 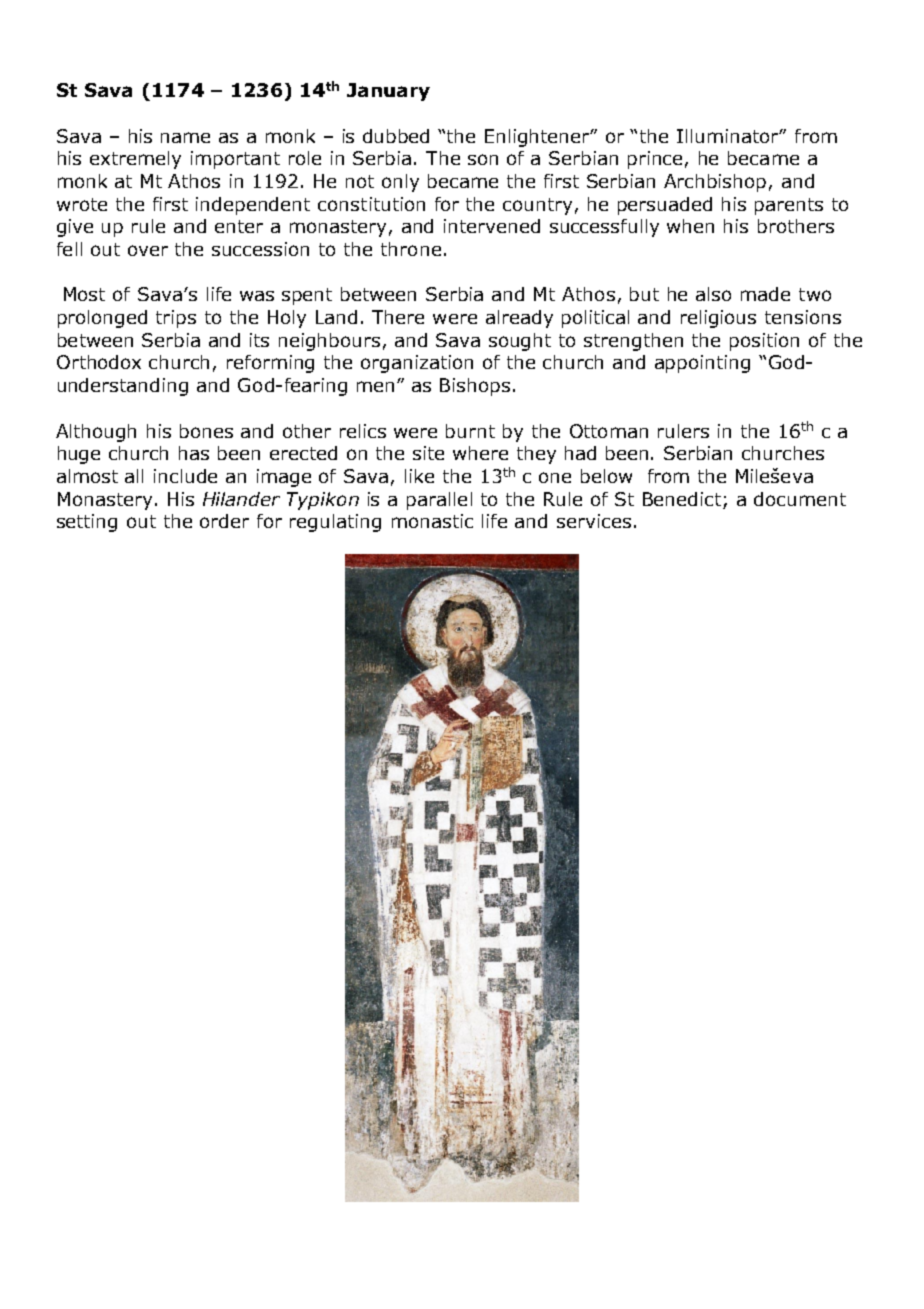 What do you see at coordinates (388, 92) in the screenshot?
I see `January` at bounding box center [388, 92].
